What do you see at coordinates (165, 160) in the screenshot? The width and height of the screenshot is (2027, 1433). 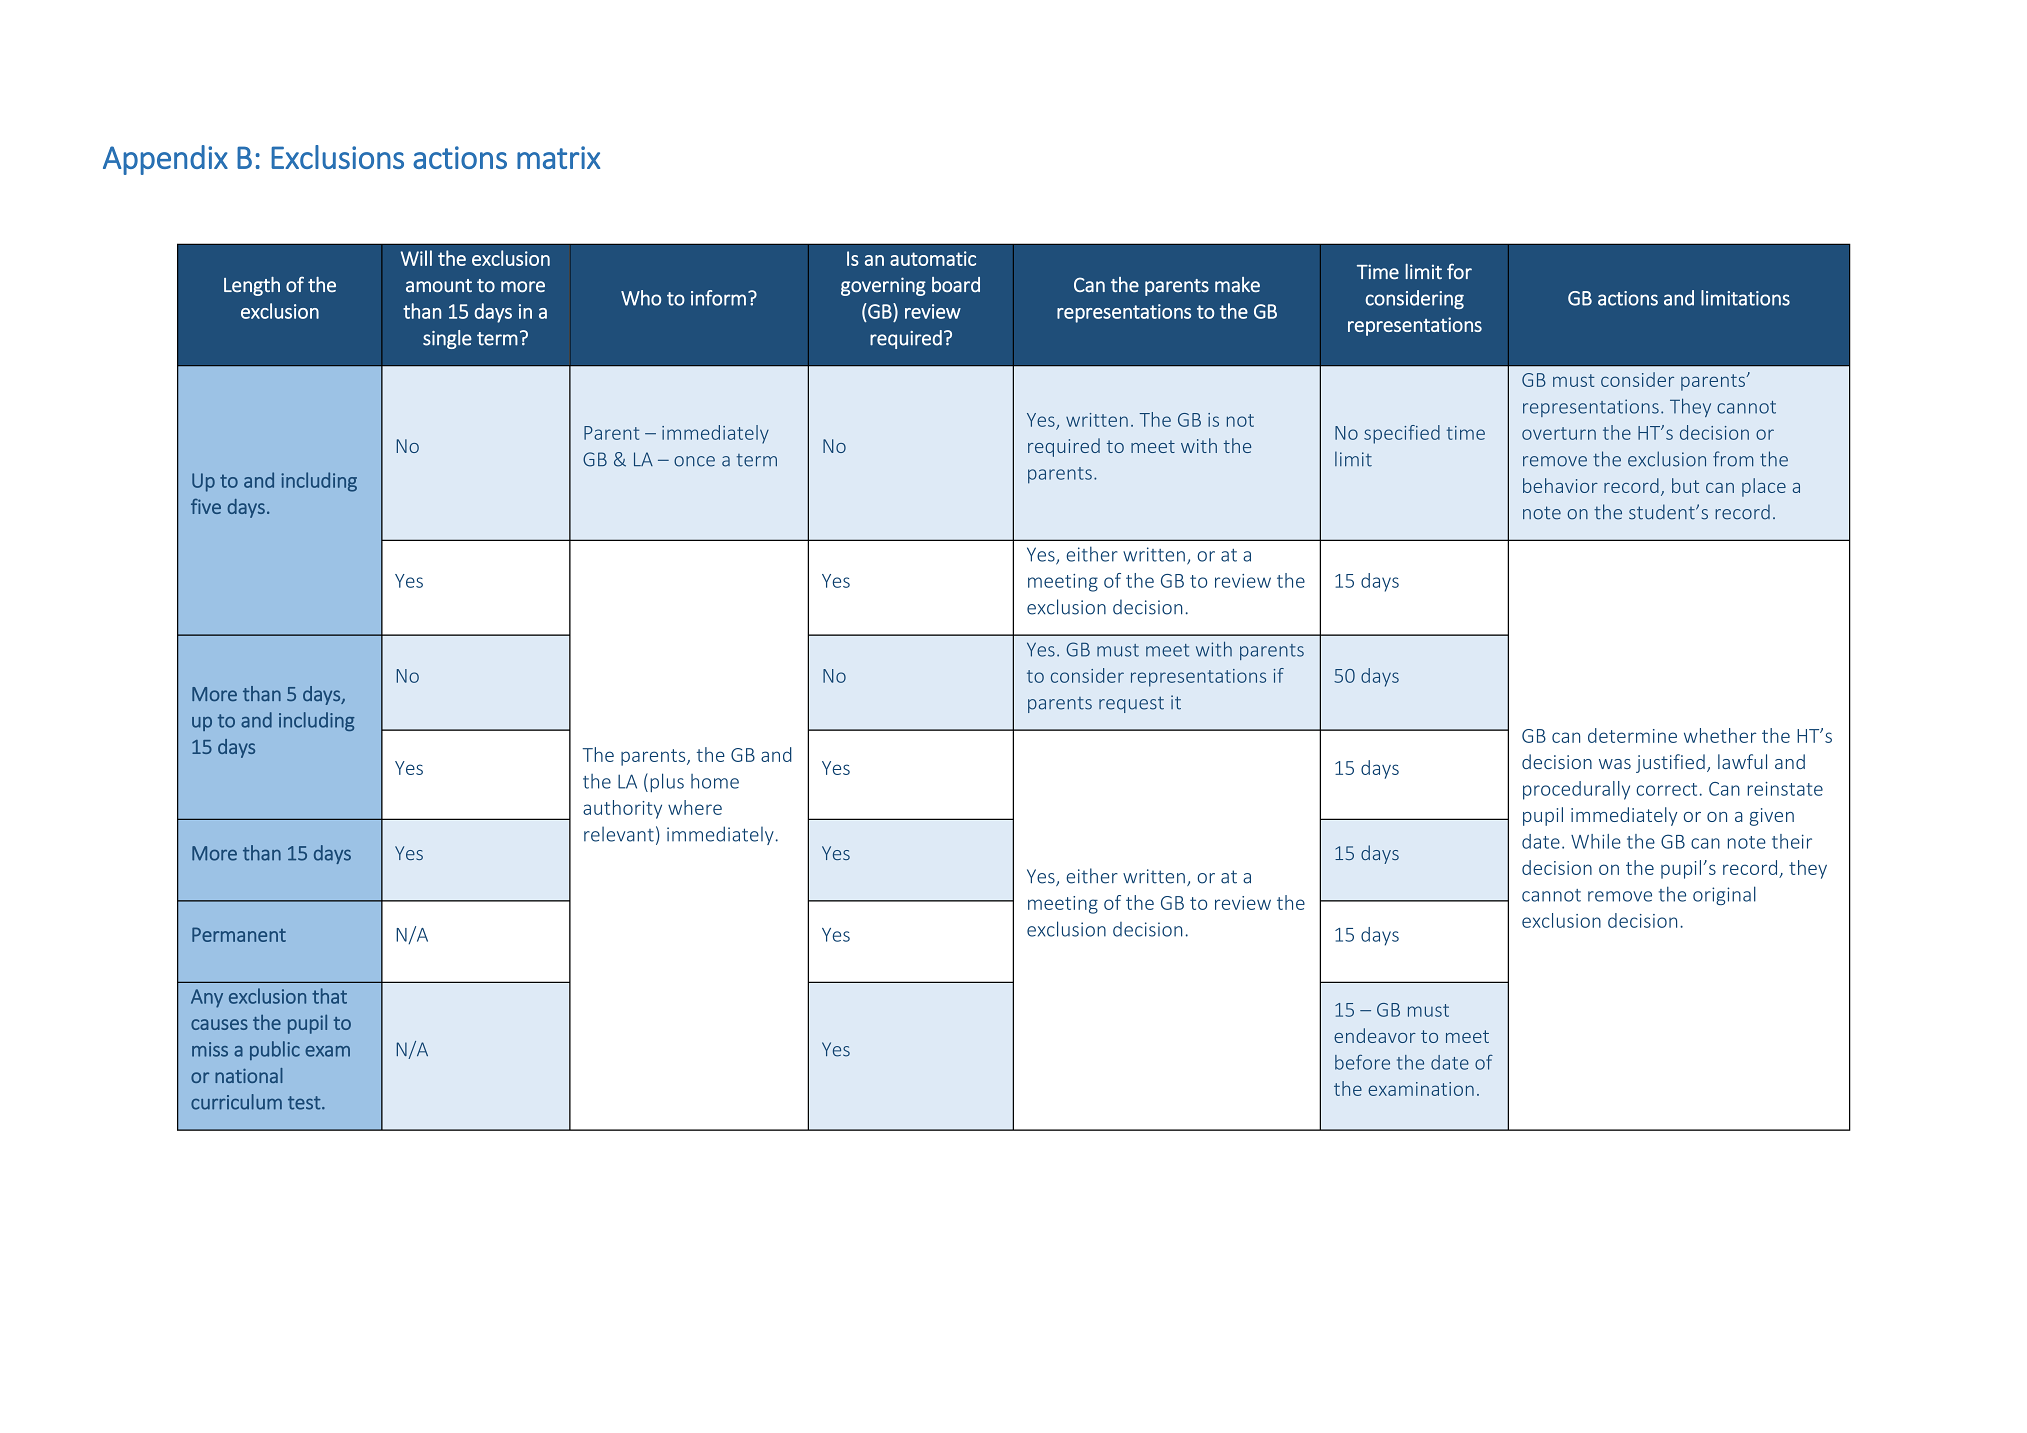 I see `Appendix` at bounding box center [165, 160].
